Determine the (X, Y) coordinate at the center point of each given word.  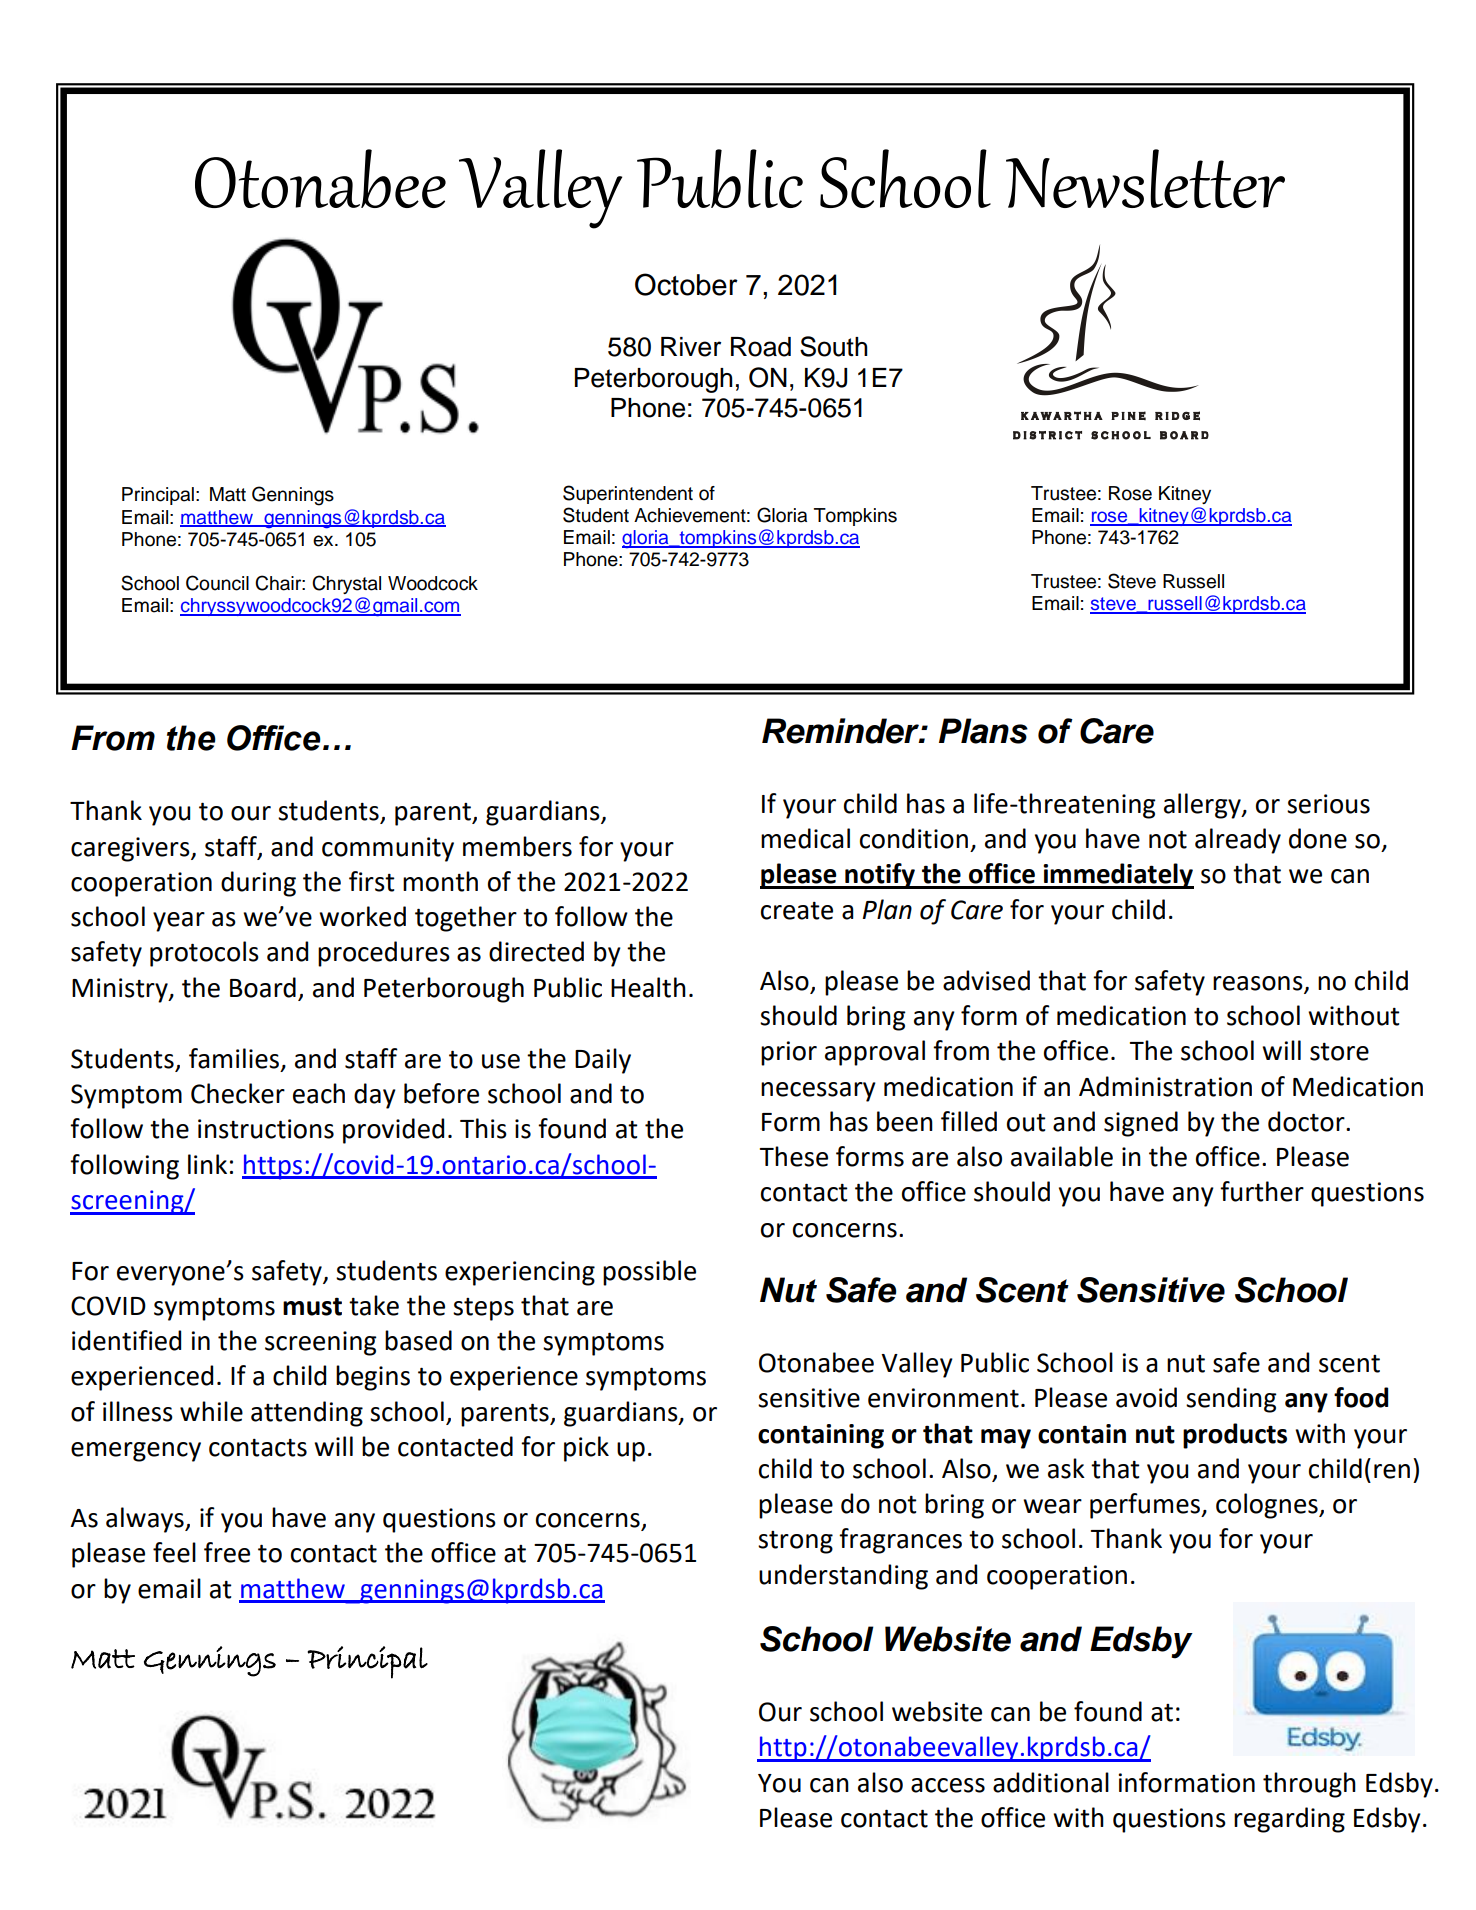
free (227, 1552)
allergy (1203, 806)
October (686, 284)
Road (761, 347)
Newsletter (1145, 178)
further (1262, 1191)
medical (805, 838)
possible (649, 1273)
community (388, 849)
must (312, 1306)
